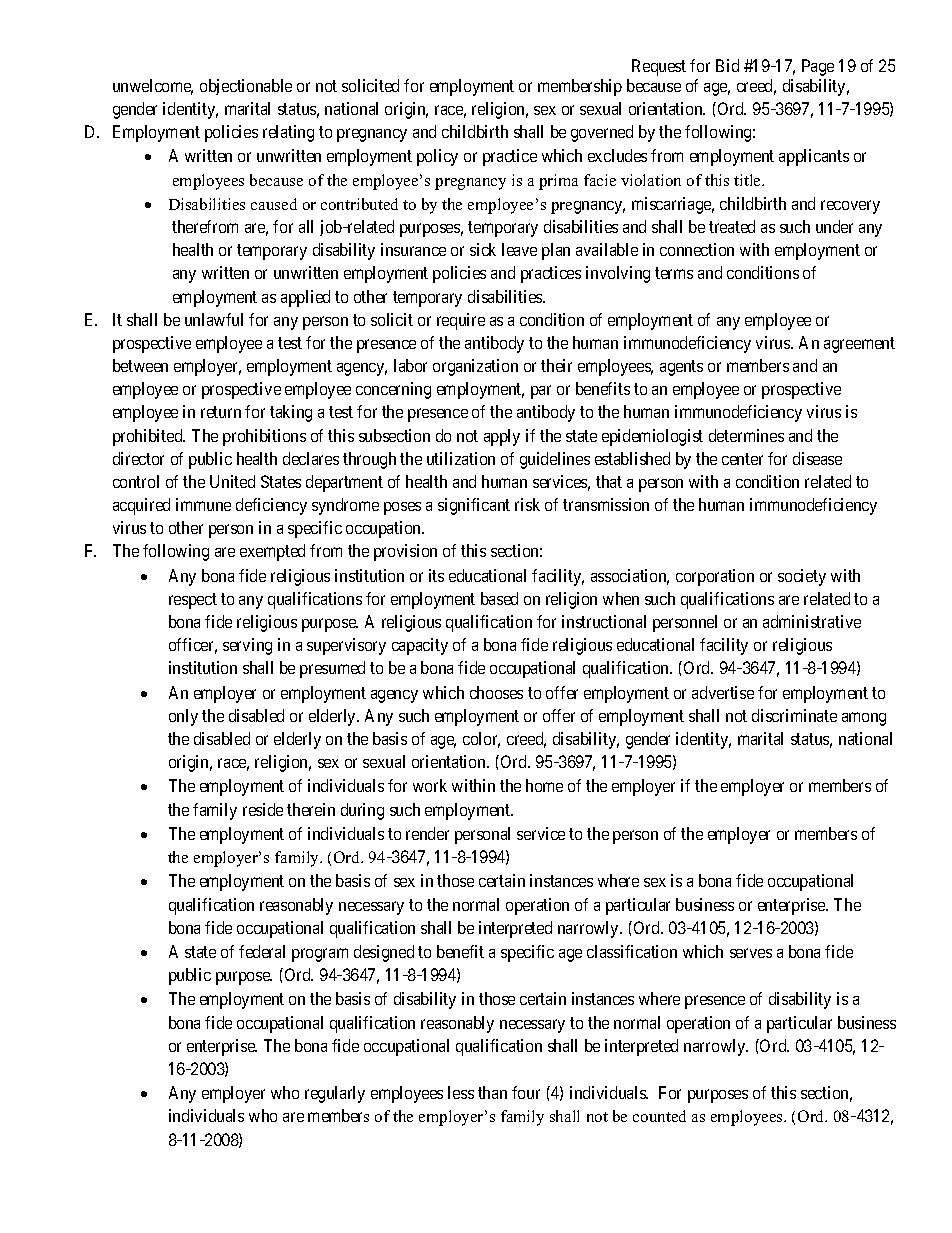  I want to click on objectionable, so click(246, 87).
